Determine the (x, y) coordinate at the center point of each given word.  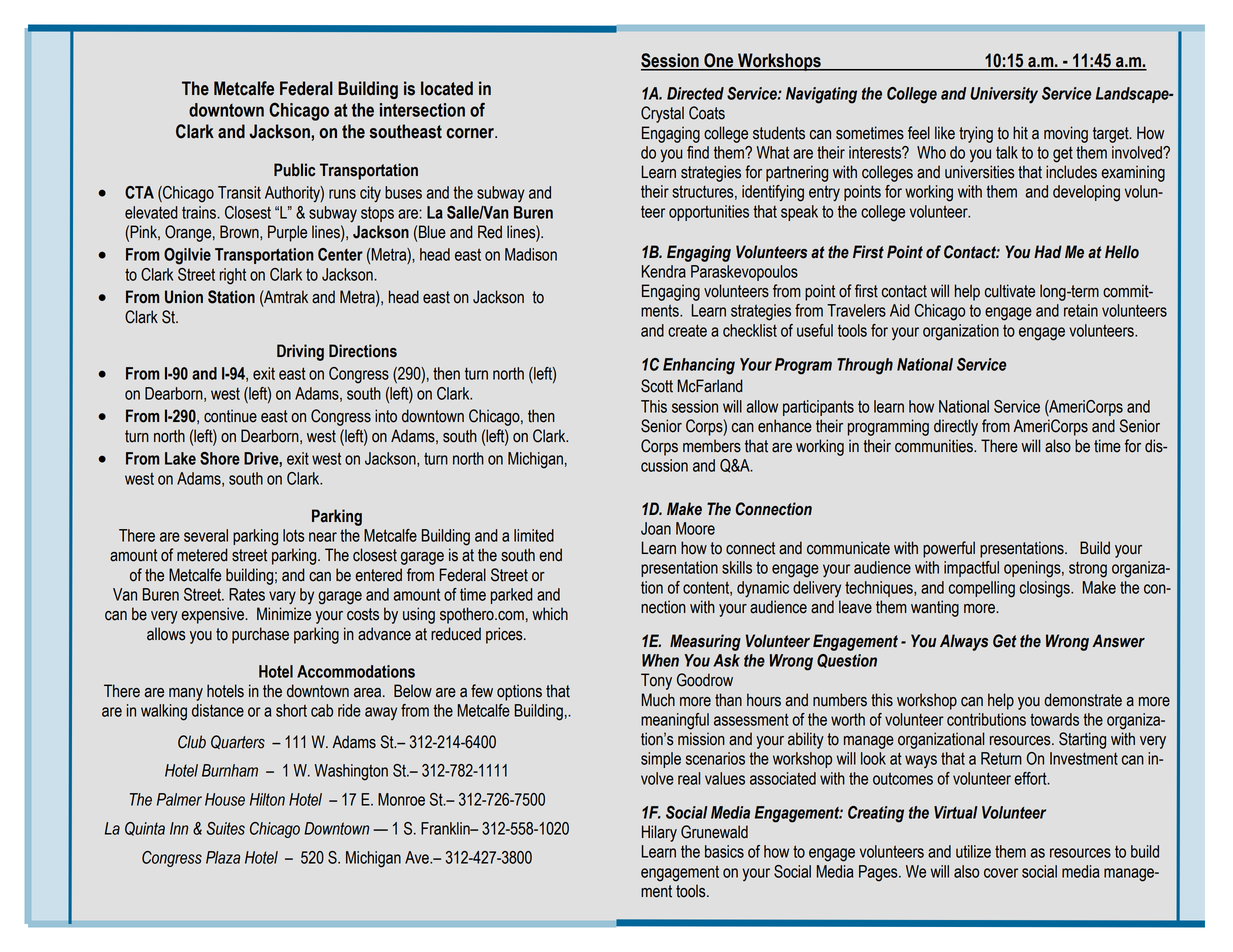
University (1004, 95)
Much (658, 700)
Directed (695, 93)
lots (293, 535)
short (291, 710)
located (447, 88)
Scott (657, 386)
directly (956, 427)
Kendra (664, 271)
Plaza (223, 857)
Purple (287, 233)
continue (230, 416)
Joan (656, 528)
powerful (949, 549)
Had (1048, 252)
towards (1054, 719)
